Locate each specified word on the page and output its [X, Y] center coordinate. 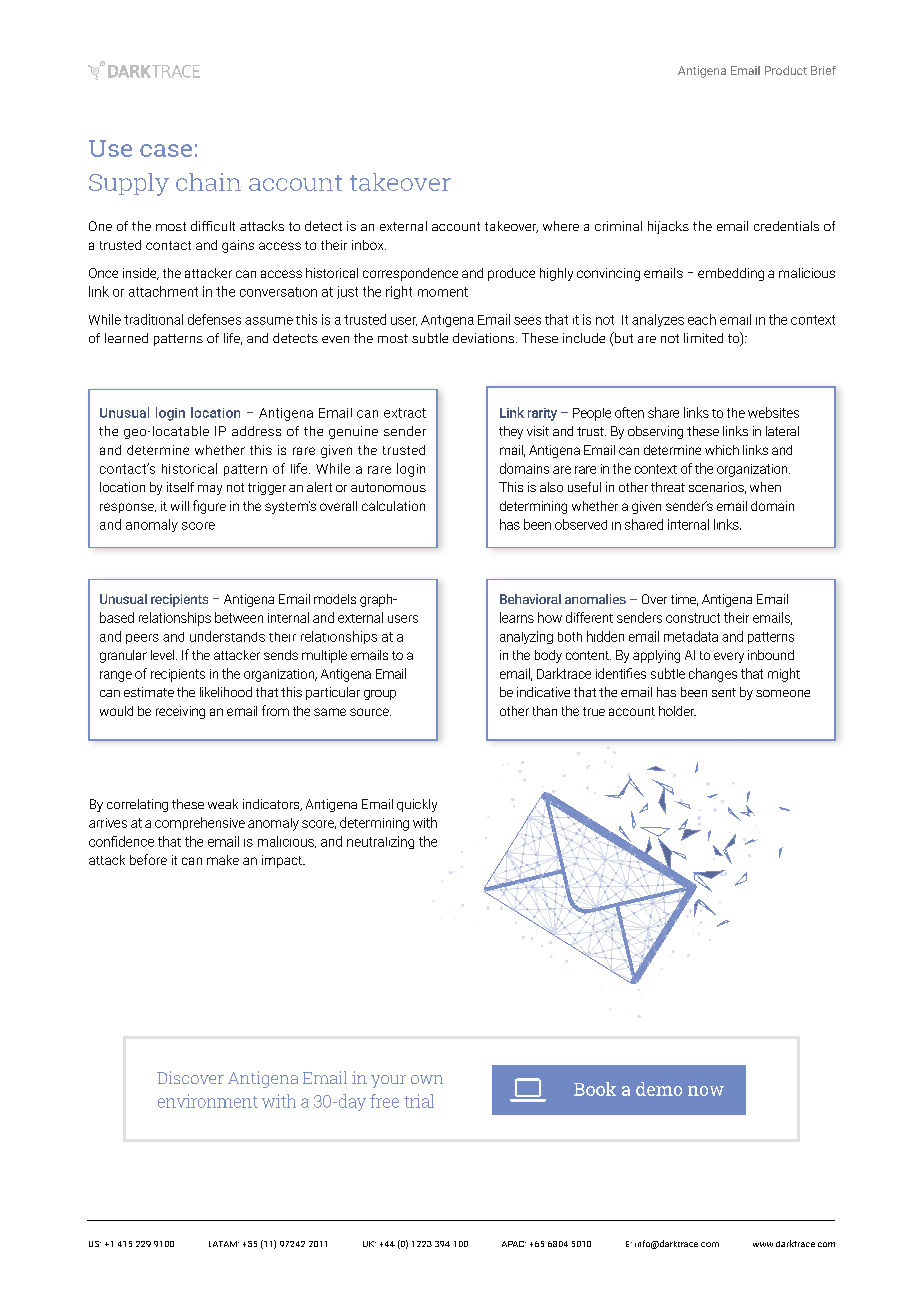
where [561, 226]
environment [208, 1101]
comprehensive [200, 823]
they [511, 432]
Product [786, 70]
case [166, 150]
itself [180, 487]
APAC [514, 1244]
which [722, 450]
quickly [417, 805]
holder [677, 711]
